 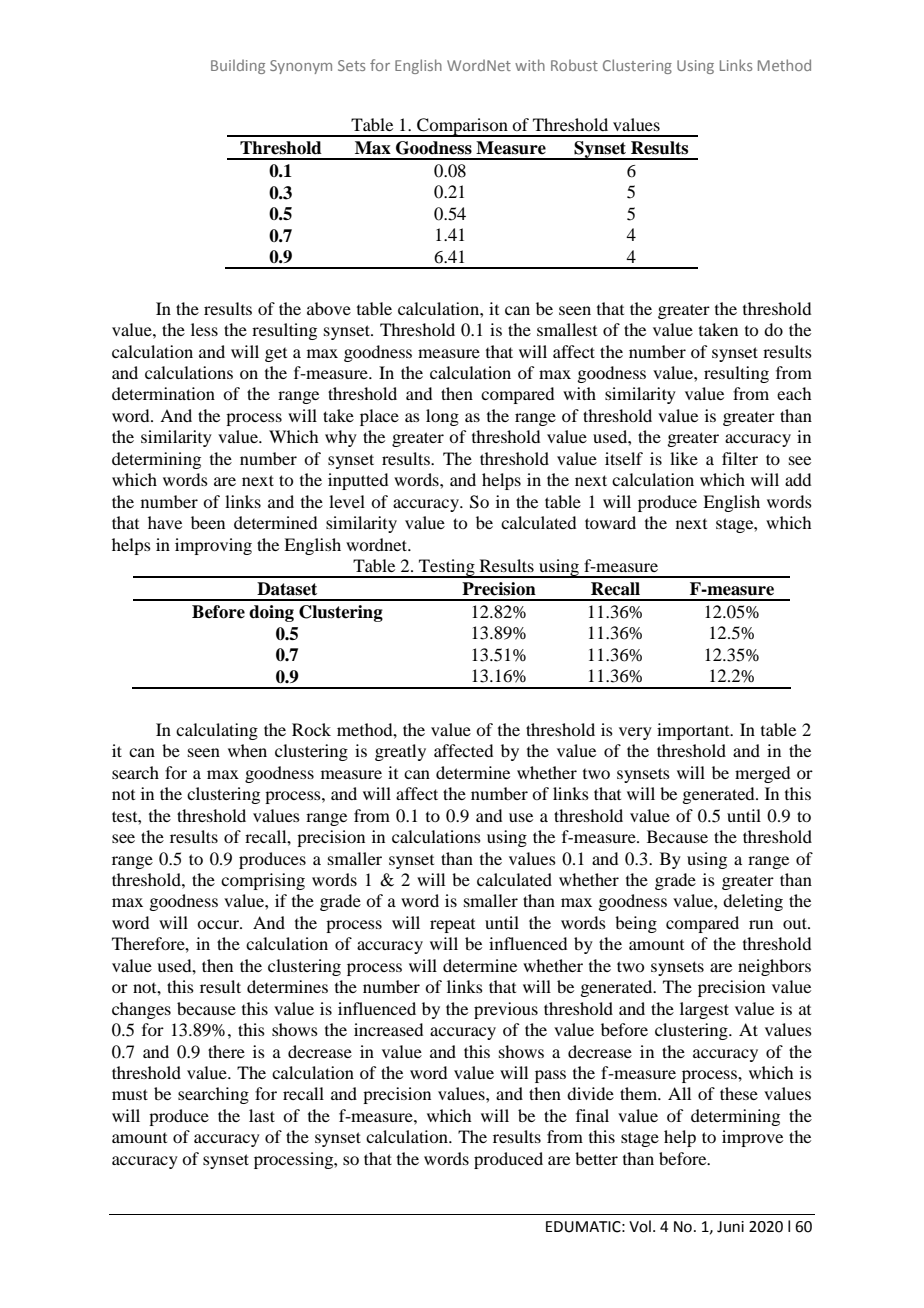 I want to click on calculating, so click(x=217, y=731).
